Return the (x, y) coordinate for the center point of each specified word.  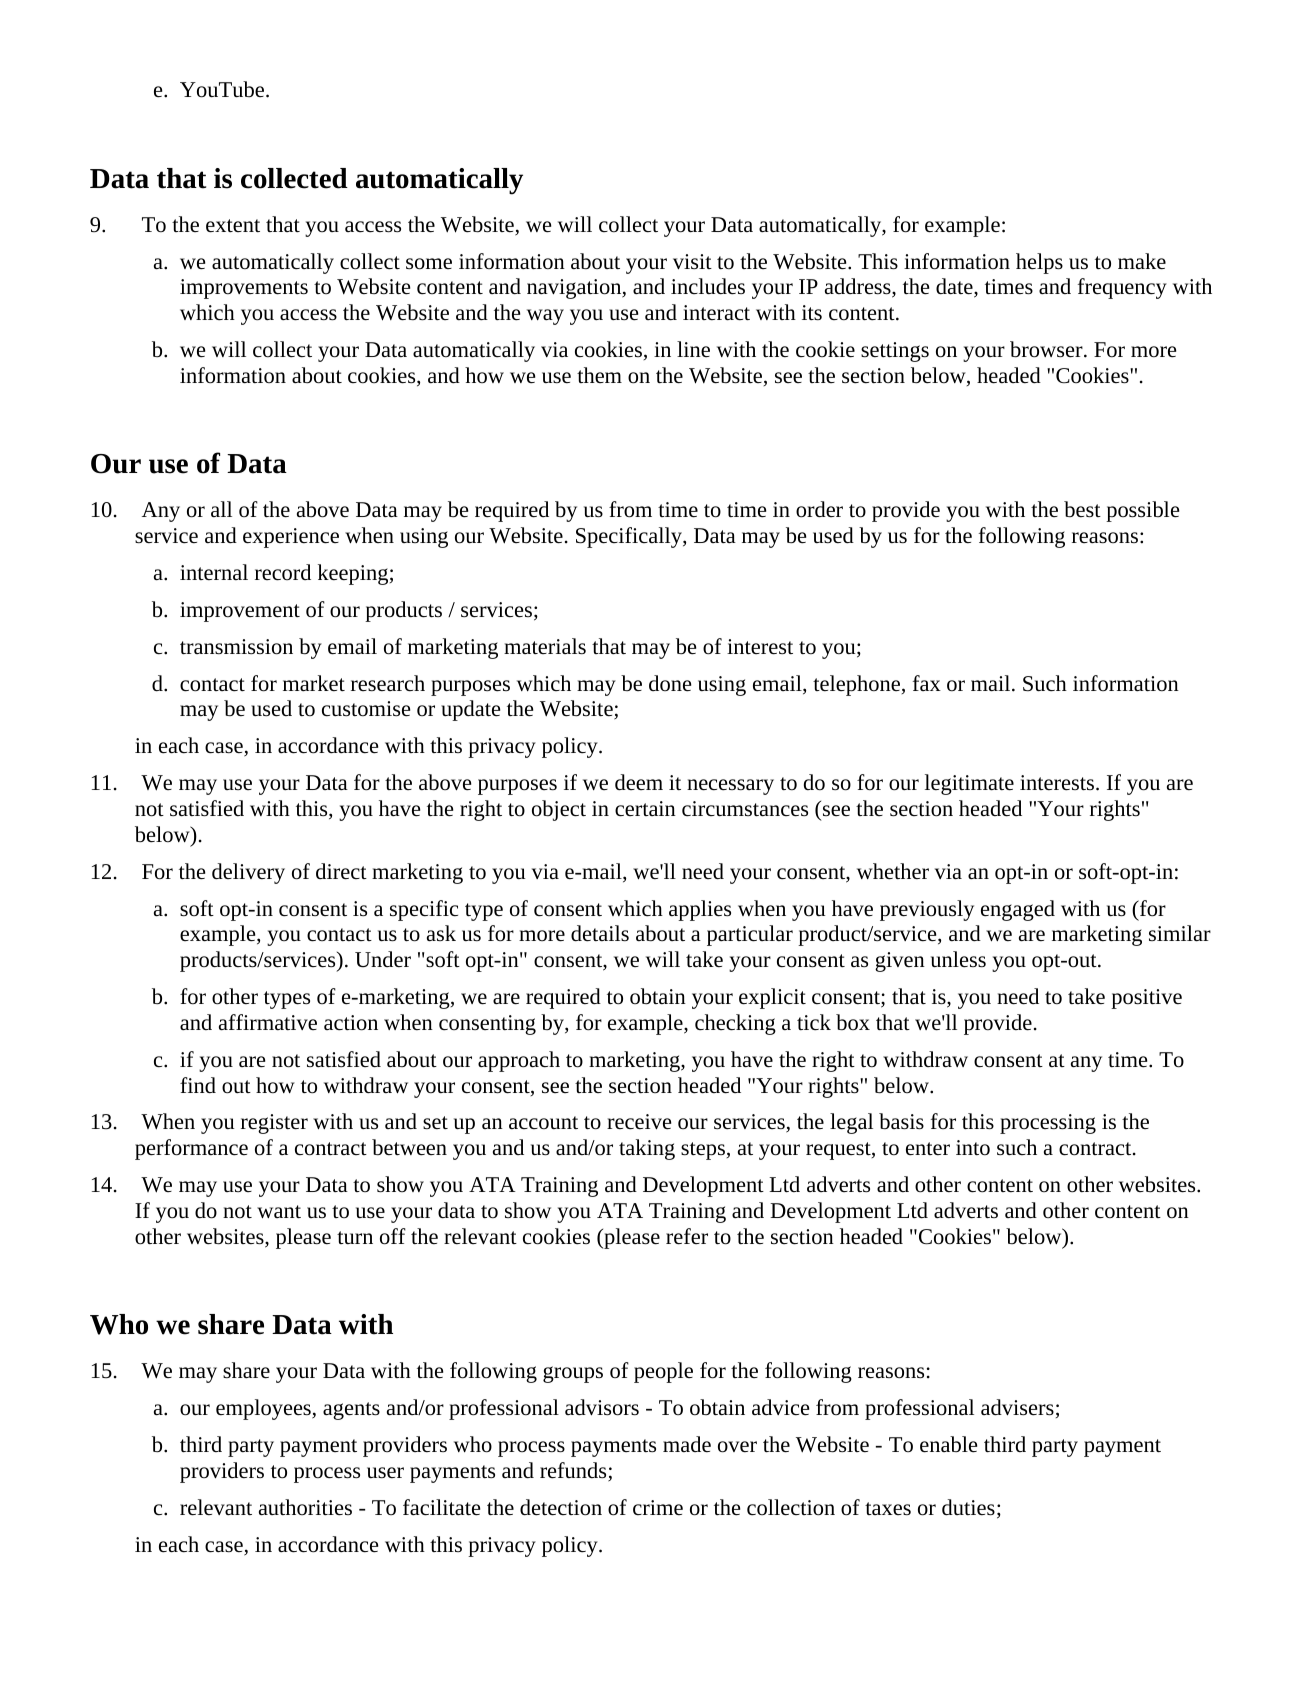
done (670, 683)
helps (1039, 263)
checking (735, 1024)
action (351, 1023)
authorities (305, 1507)
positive (1146, 999)
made (687, 1444)
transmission (236, 647)
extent (233, 226)
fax (927, 683)
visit (692, 262)
